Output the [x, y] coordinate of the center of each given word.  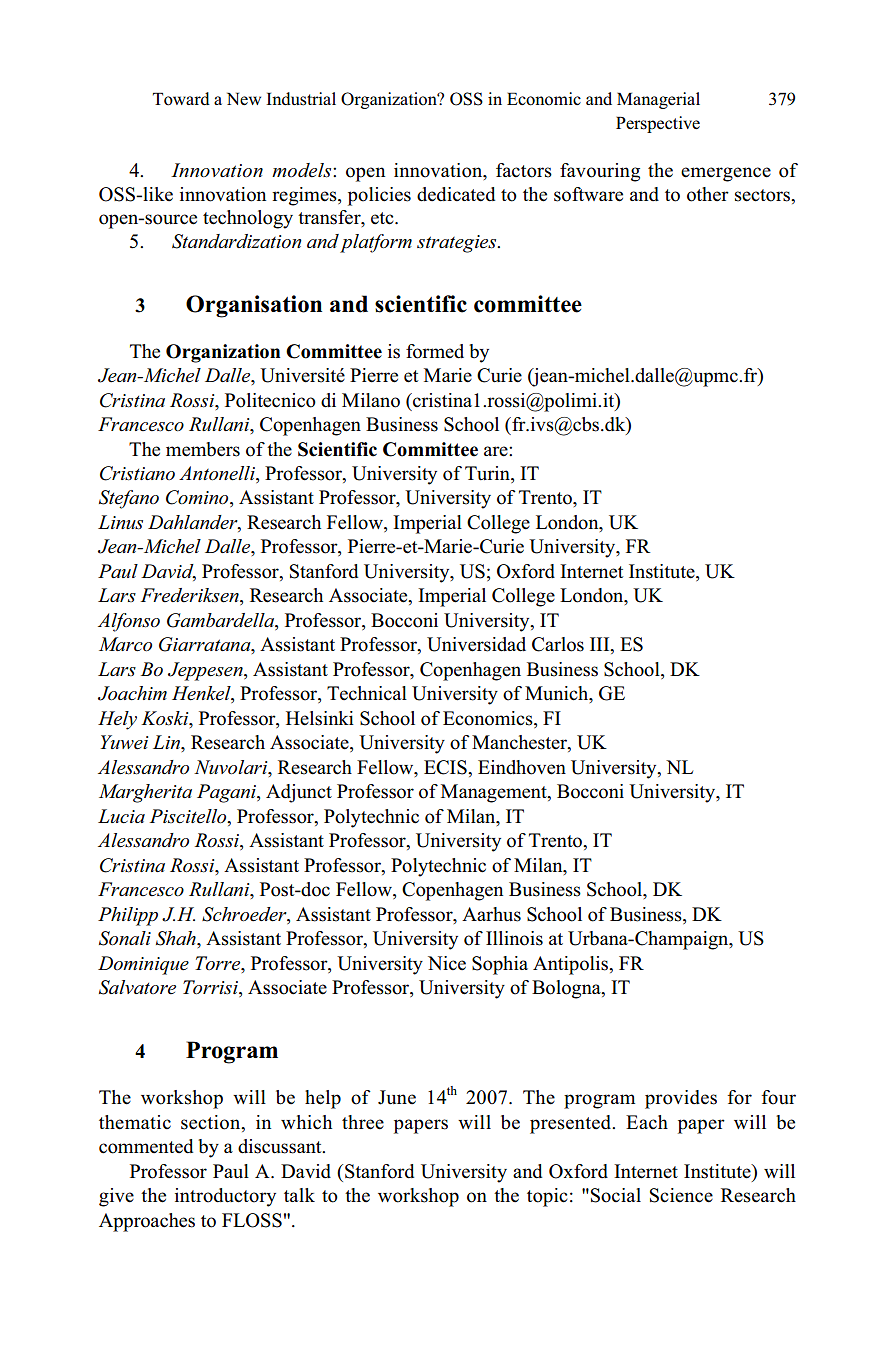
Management [495, 793]
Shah [177, 938]
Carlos [558, 644]
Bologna [567, 989]
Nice [447, 963]
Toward [181, 99]
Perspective [658, 124]
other [708, 194]
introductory [225, 1197]
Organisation [254, 306]
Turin [488, 474]
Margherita [145, 793]
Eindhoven [522, 767]
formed [435, 351]
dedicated [456, 194]
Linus [120, 522]
